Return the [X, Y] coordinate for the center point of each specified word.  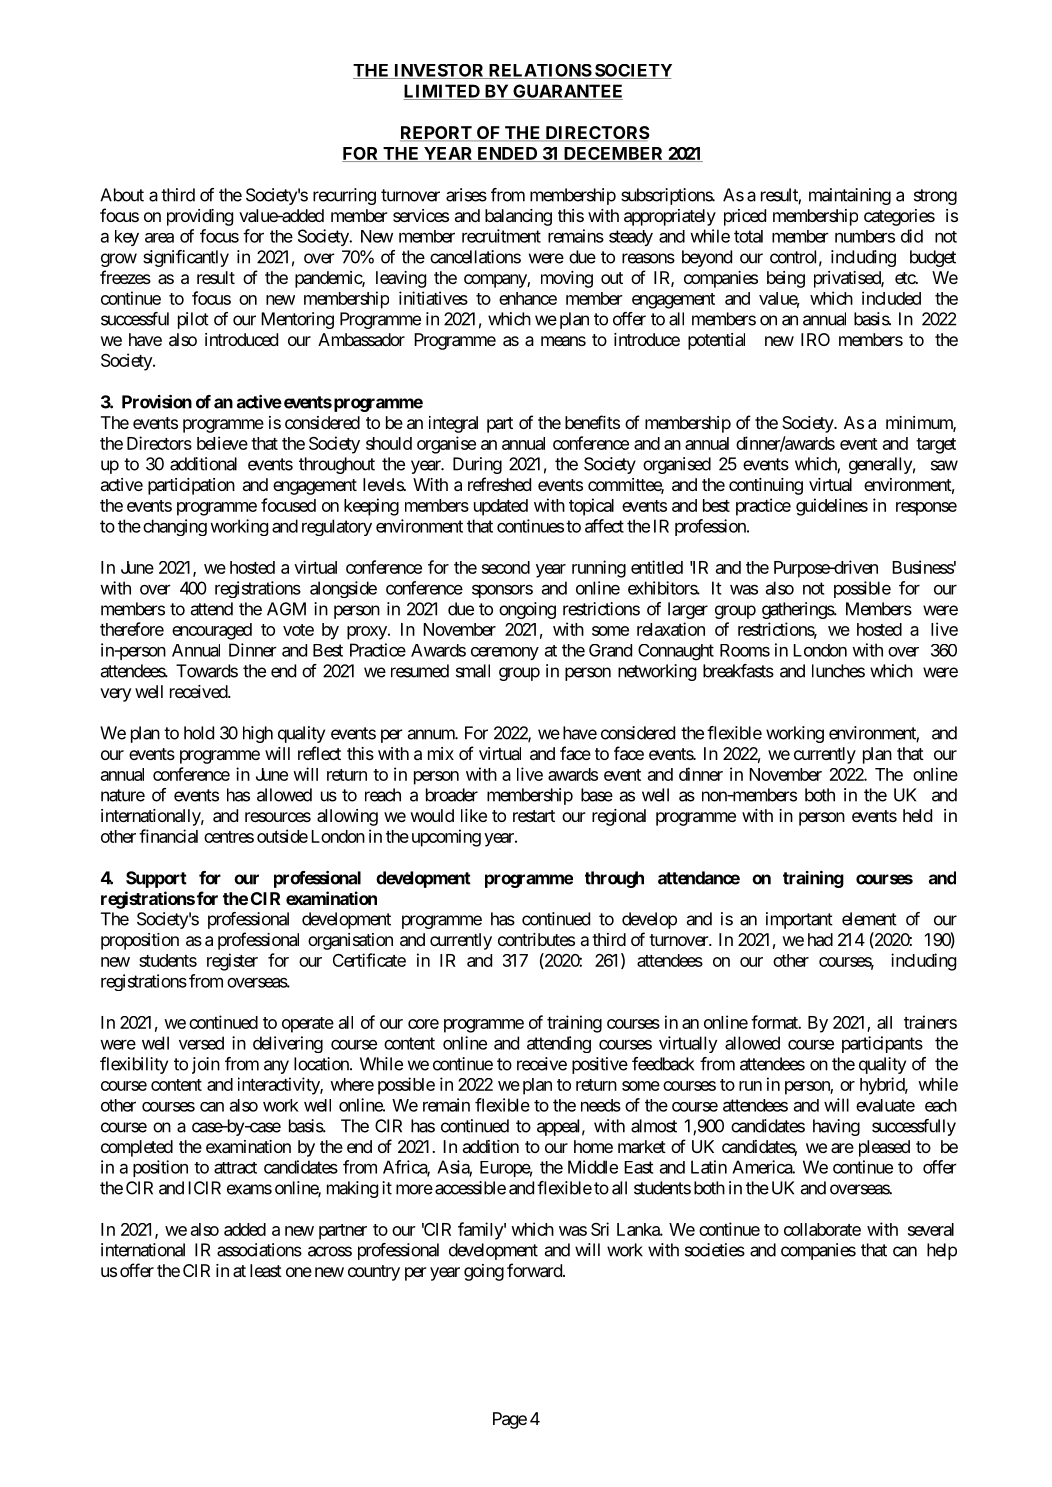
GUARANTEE [567, 92]
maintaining [850, 196]
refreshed [499, 484]
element [869, 919]
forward [535, 1270]
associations [259, 1250]
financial [168, 836]
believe [222, 443]
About [122, 195]
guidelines [832, 507]
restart [534, 816]
